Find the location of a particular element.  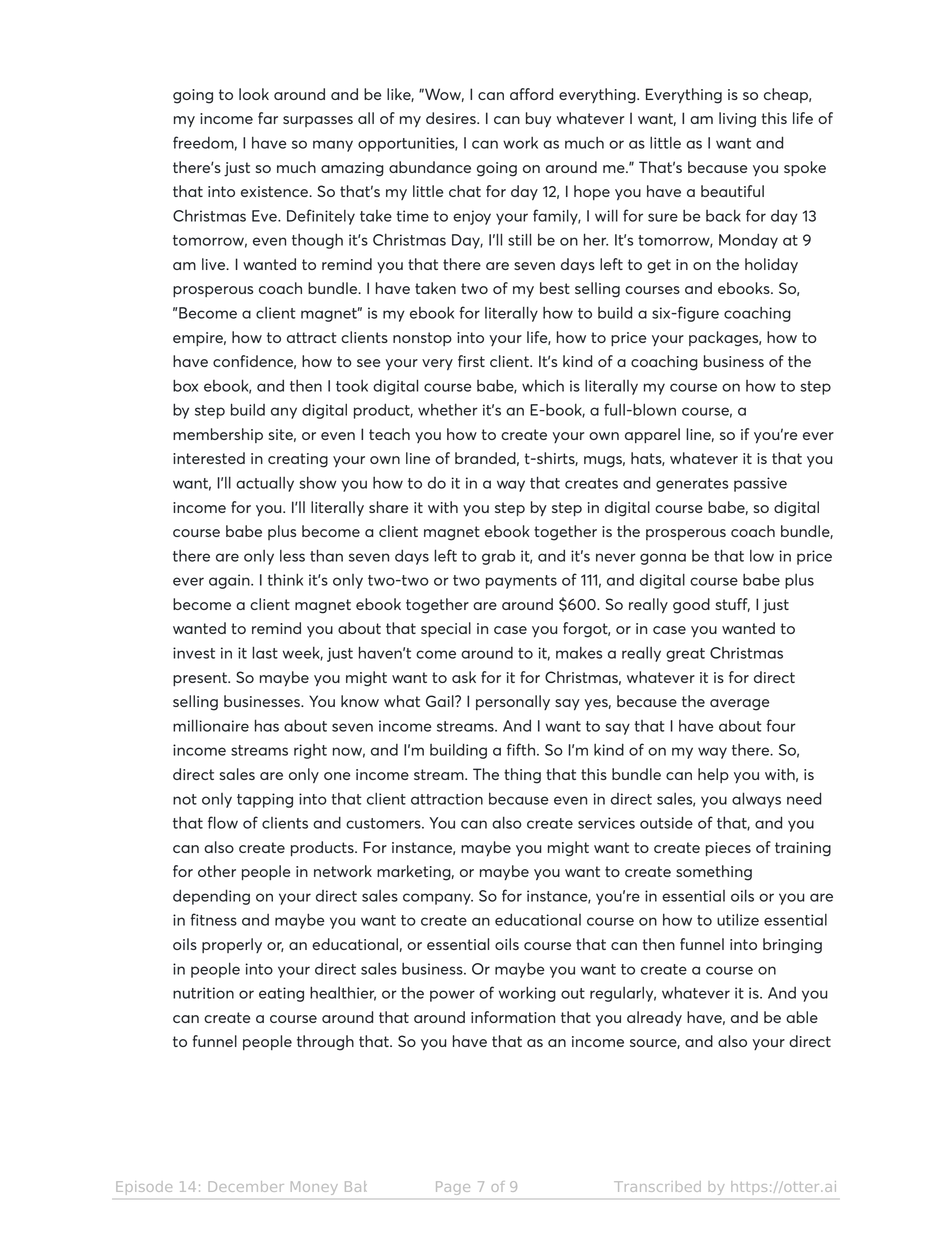

actually is located at coordinates (265, 484).
